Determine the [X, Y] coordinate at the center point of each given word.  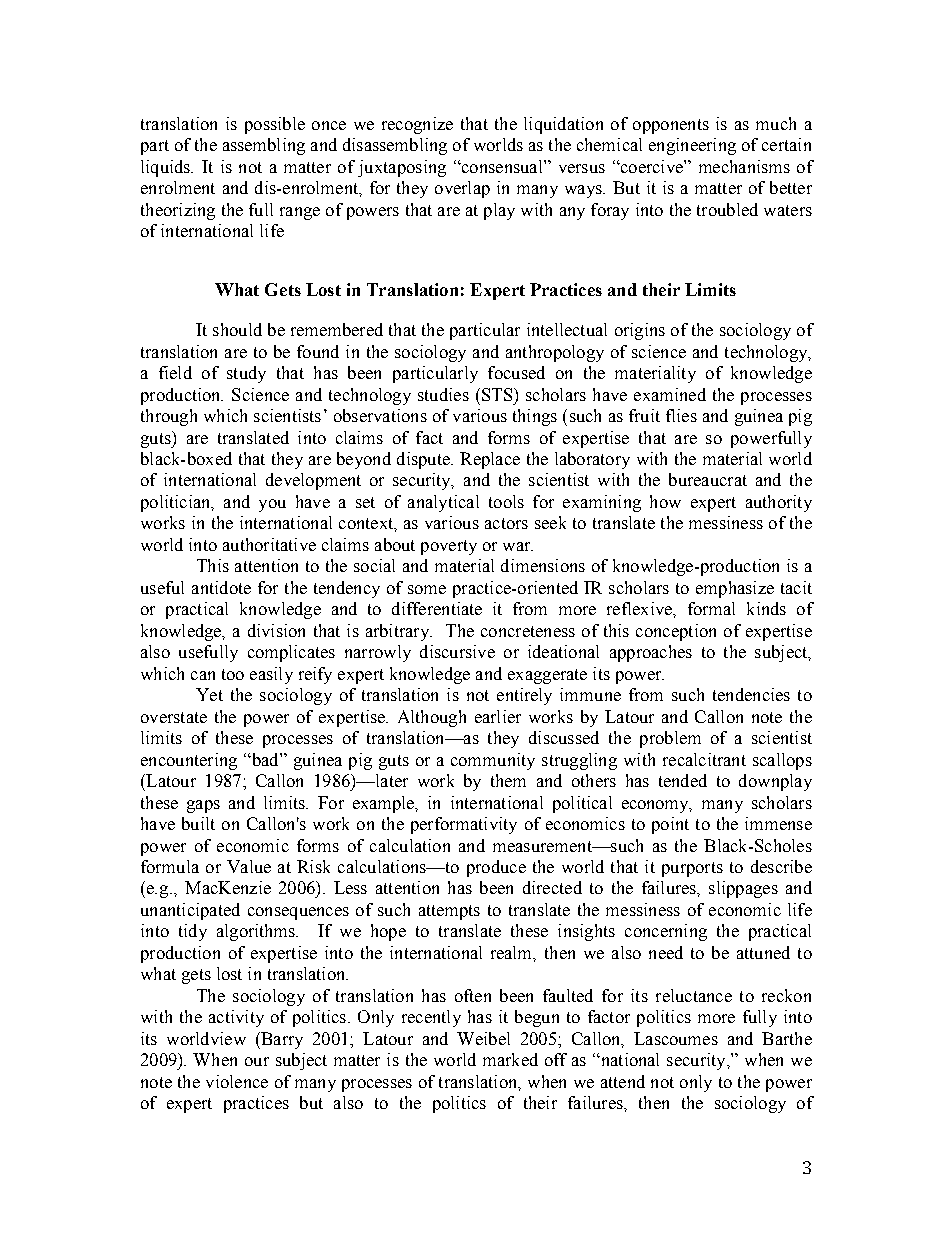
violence [237, 1081]
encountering [189, 761]
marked [510, 1059]
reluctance [694, 995]
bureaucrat [708, 479]
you [272, 505]
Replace [490, 460]
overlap [462, 189]
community [493, 761]
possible [275, 125]
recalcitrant [704, 759]
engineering [692, 146]
